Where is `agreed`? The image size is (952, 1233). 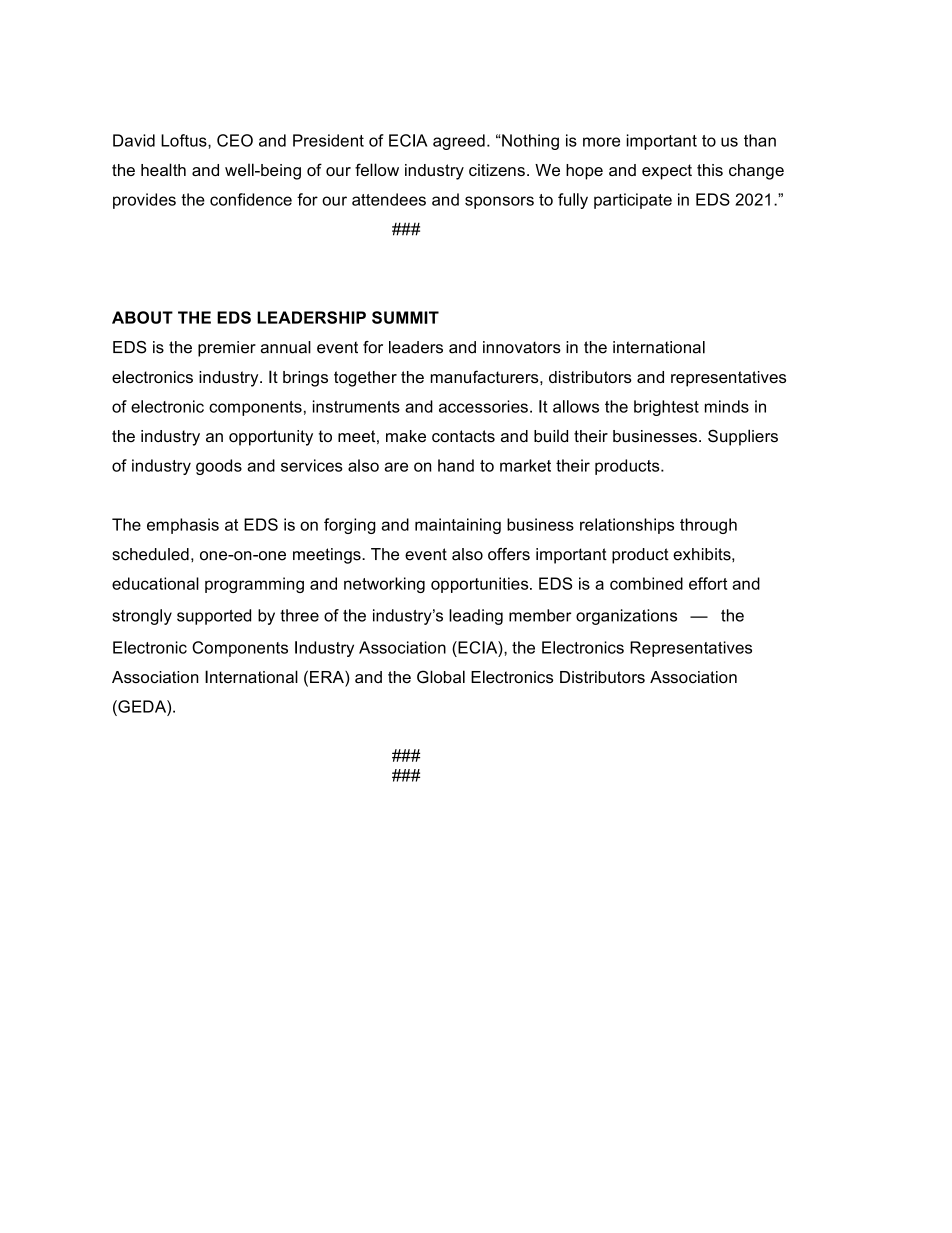
agreed is located at coordinates (459, 142).
